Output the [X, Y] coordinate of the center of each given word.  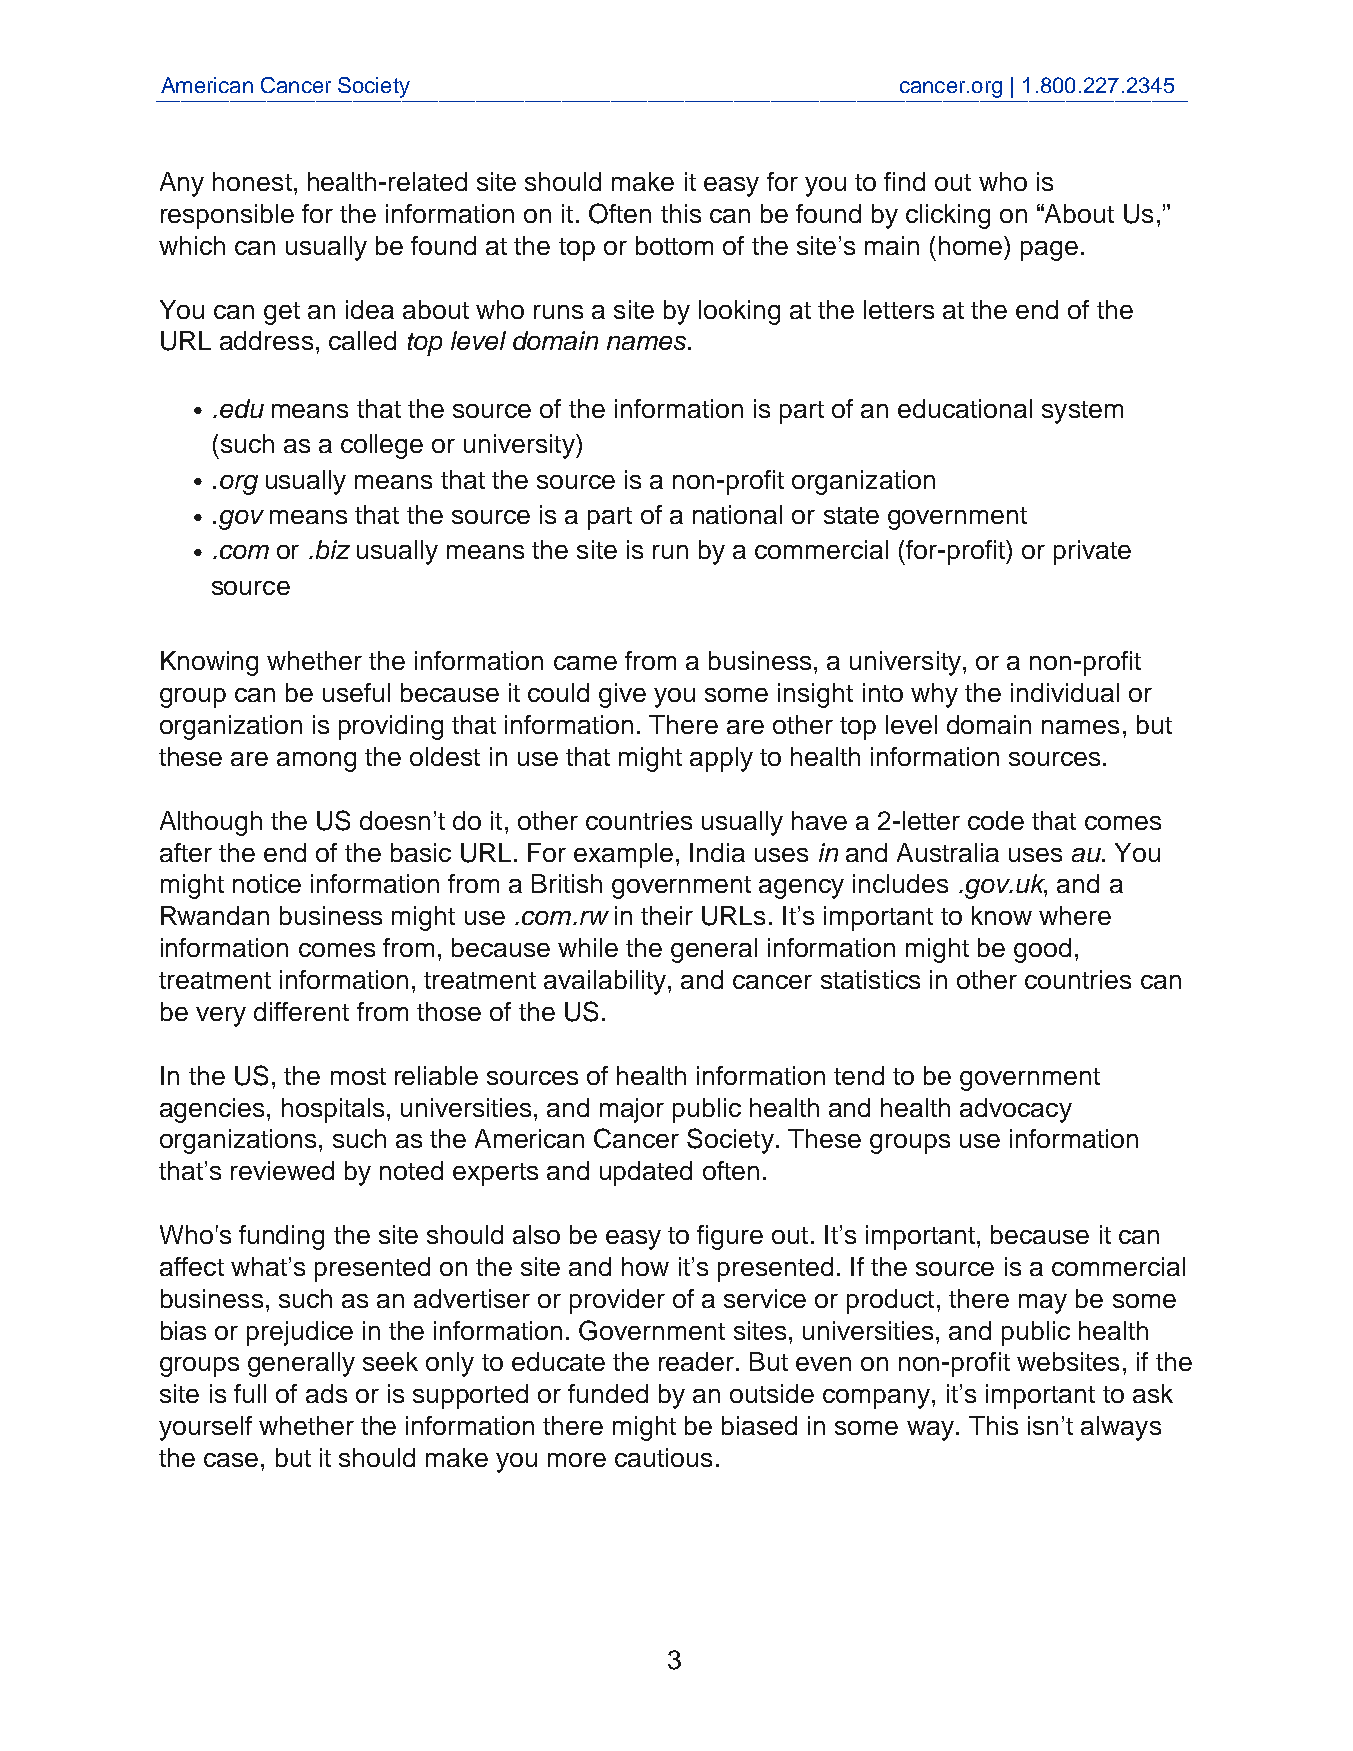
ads [326, 1393]
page [1049, 251]
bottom [674, 245]
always [1121, 1428]
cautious [663, 1457]
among [316, 762]
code [996, 820]
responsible [227, 216]
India [717, 852]
